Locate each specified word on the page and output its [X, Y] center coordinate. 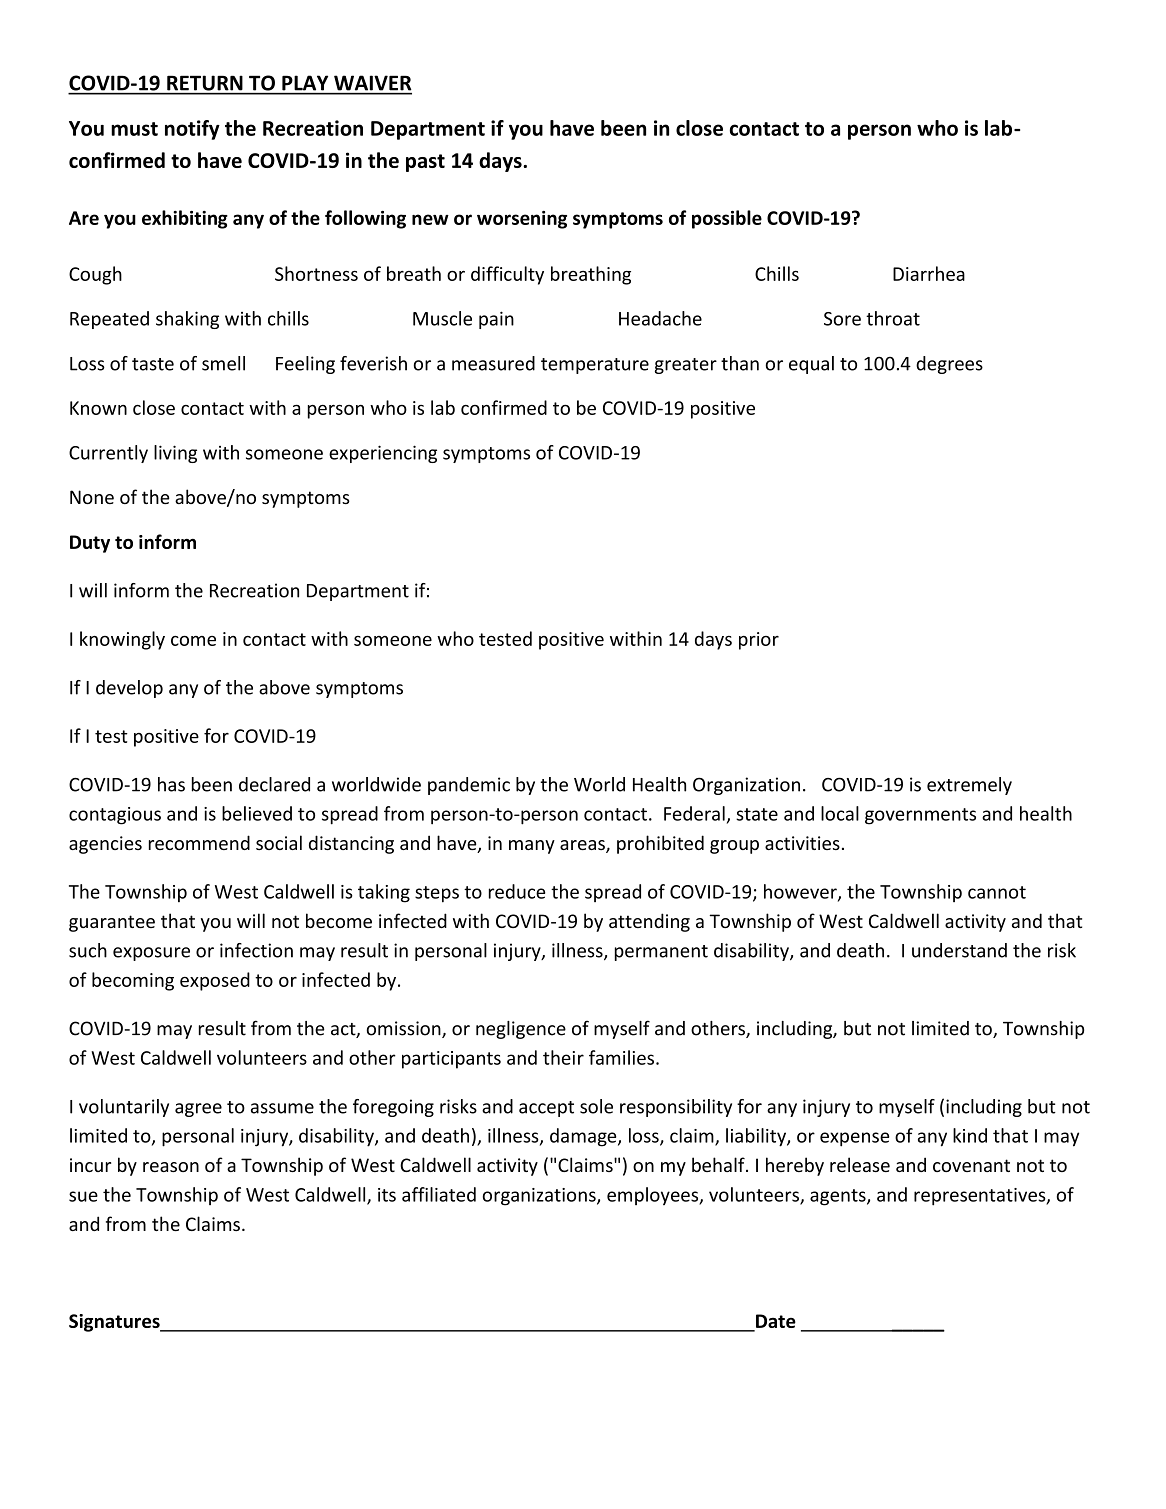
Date [775, 1322]
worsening [522, 220]
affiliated [439, 1194]
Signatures [115, 1323]
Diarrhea [929, 273]
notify [192, 130]
